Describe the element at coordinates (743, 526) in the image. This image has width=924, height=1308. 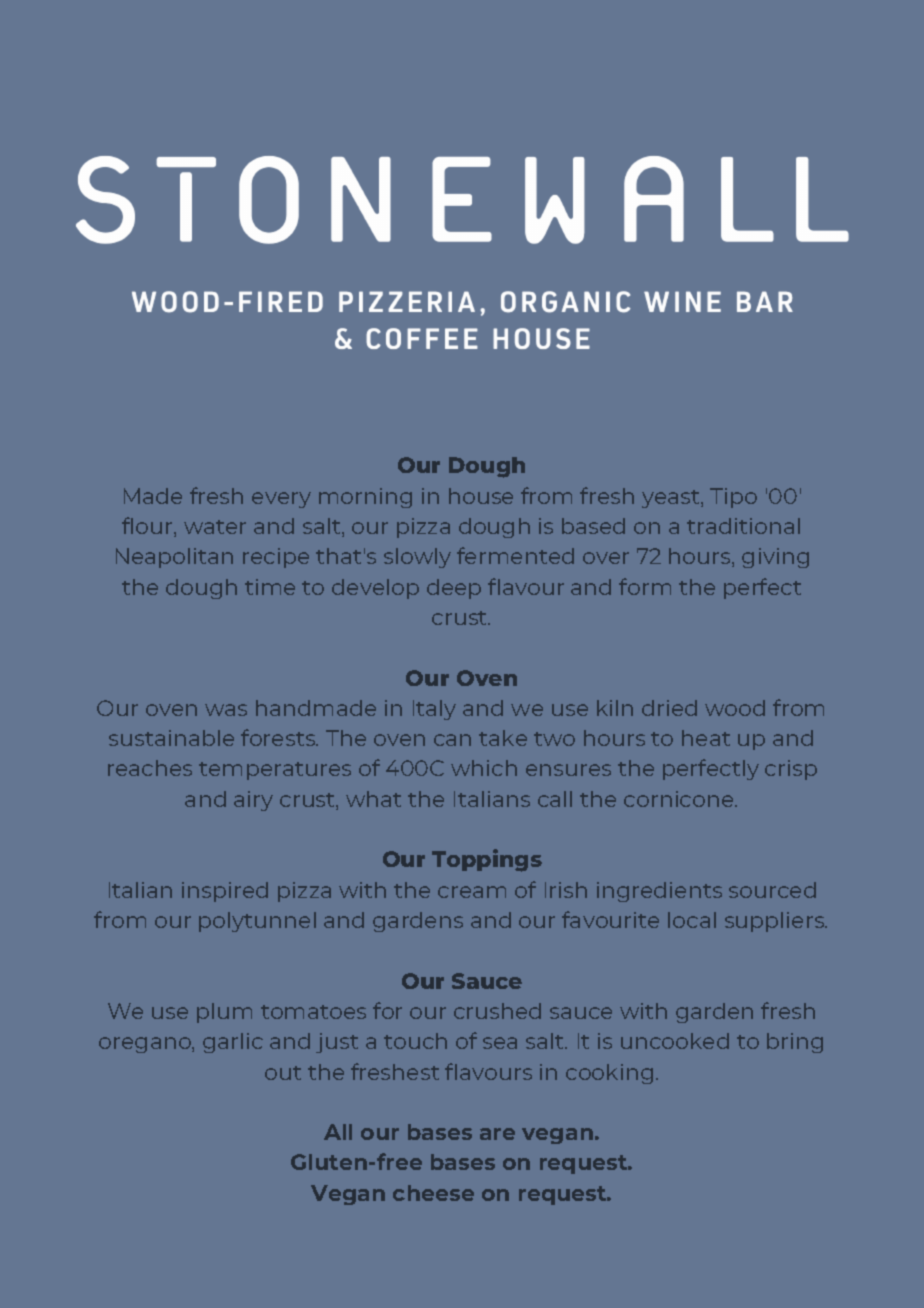
I see `traditional` at that location.
